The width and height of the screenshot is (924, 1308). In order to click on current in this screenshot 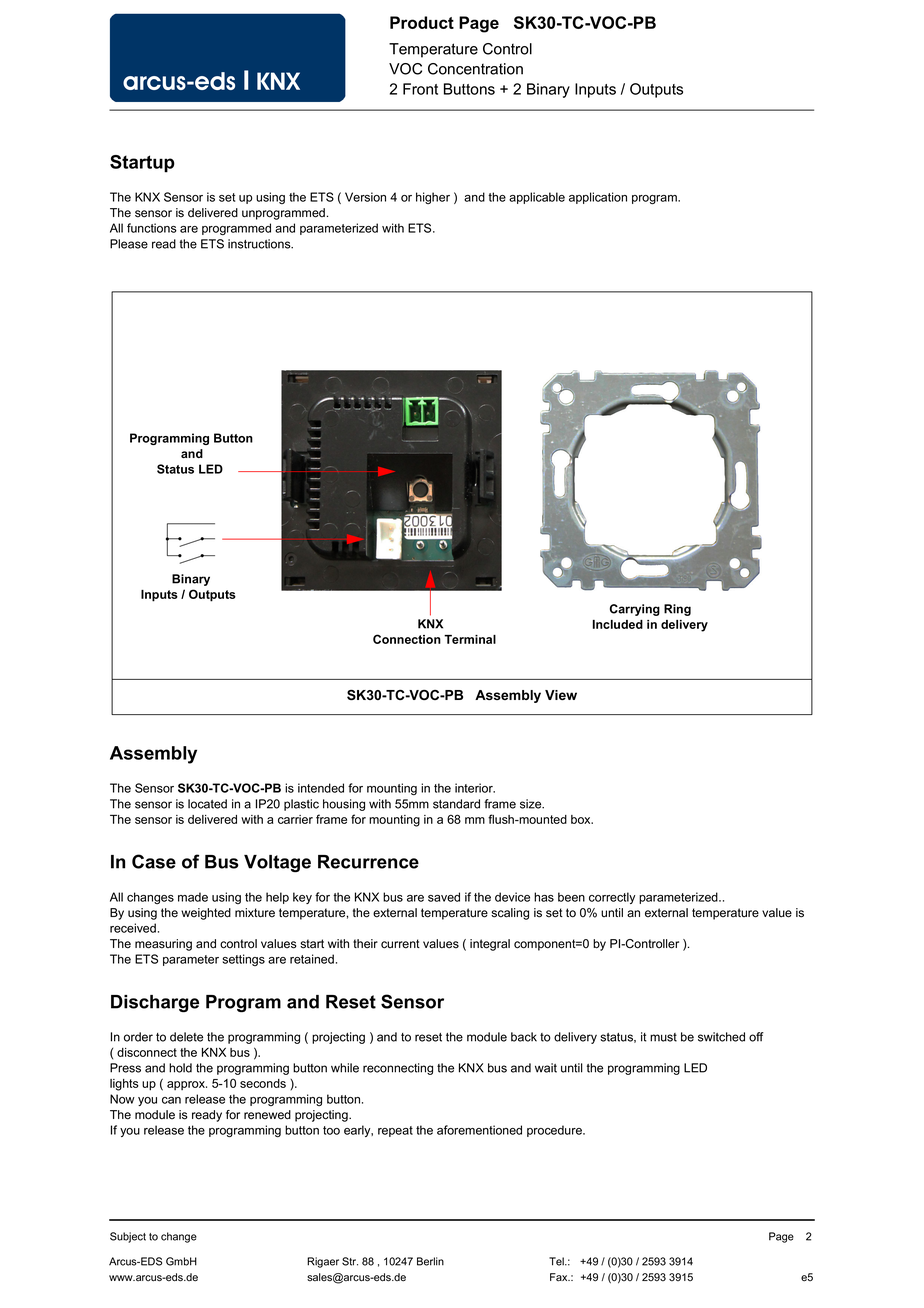, I will do `click(400, 944)`.
